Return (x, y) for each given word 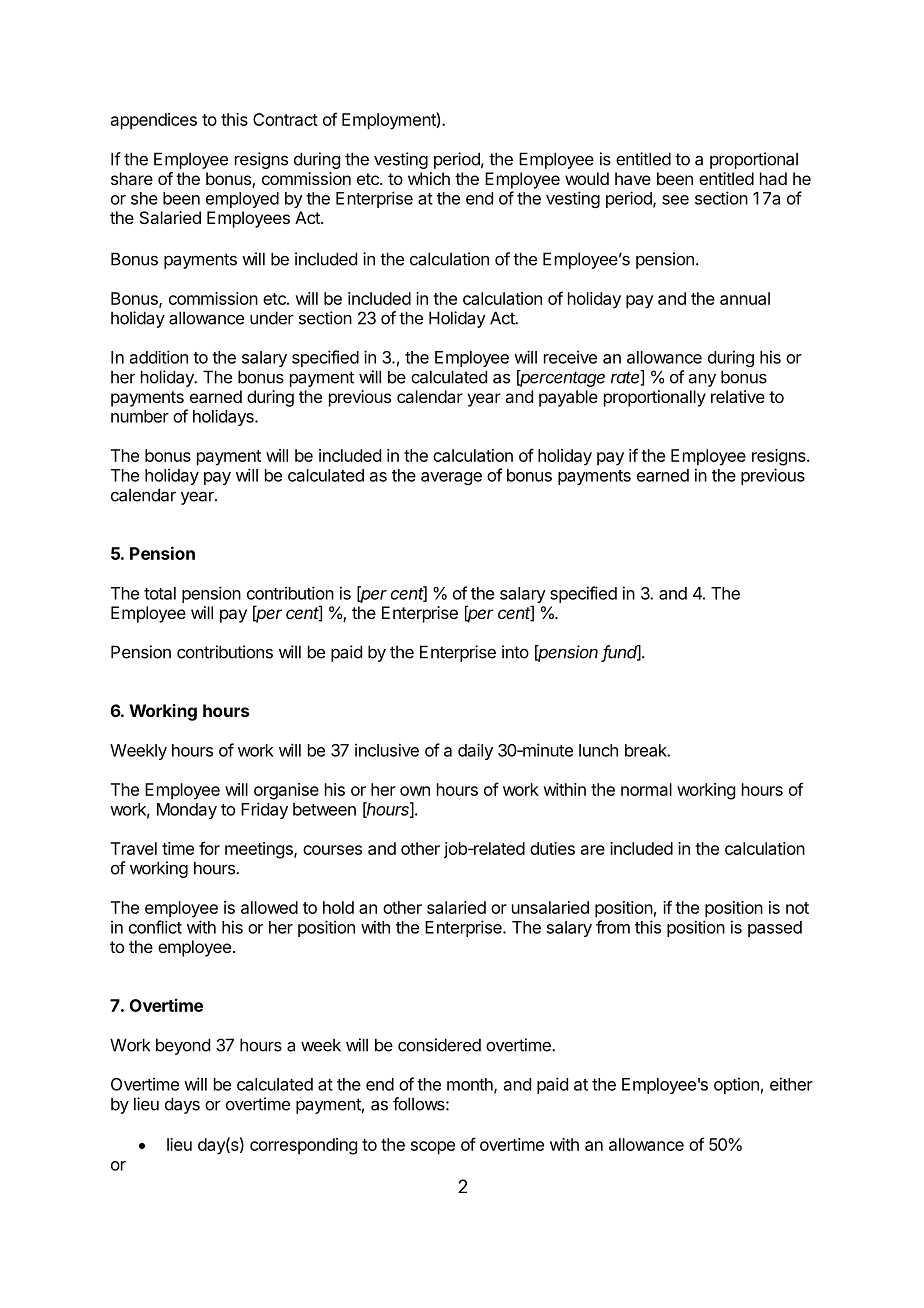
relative (738, 396)
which (429, 178)
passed (775, 929)
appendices (154, 121)
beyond (183, 1046)
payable (568, 398)
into (515, 652)
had (773, 178)
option (736, 1085)
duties (552, 848)
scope (433, 1148)
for (209, 848)
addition (159, 357)
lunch (598, 750)
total (160, 593)
